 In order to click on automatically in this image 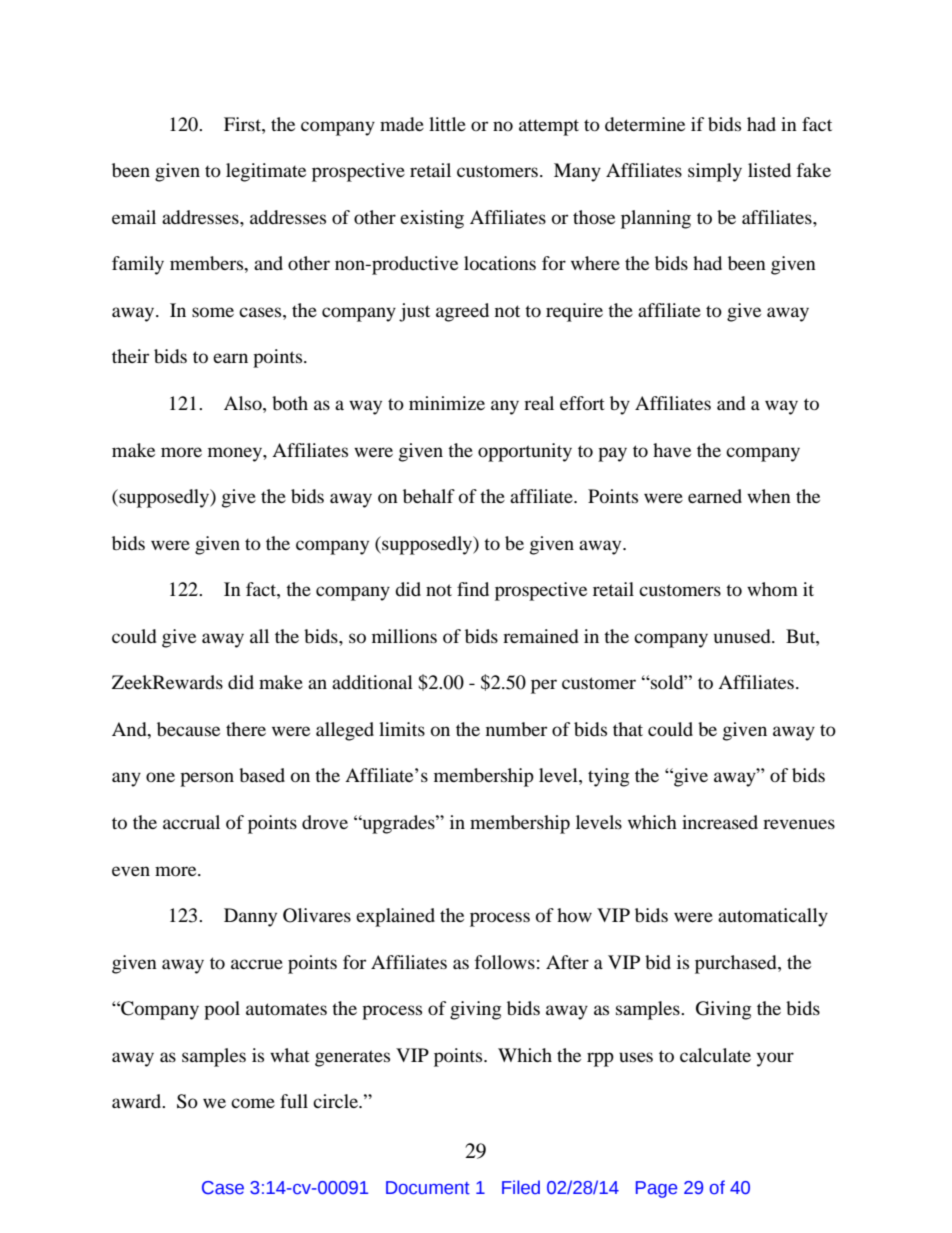, I will do `click(773, 917)`.
